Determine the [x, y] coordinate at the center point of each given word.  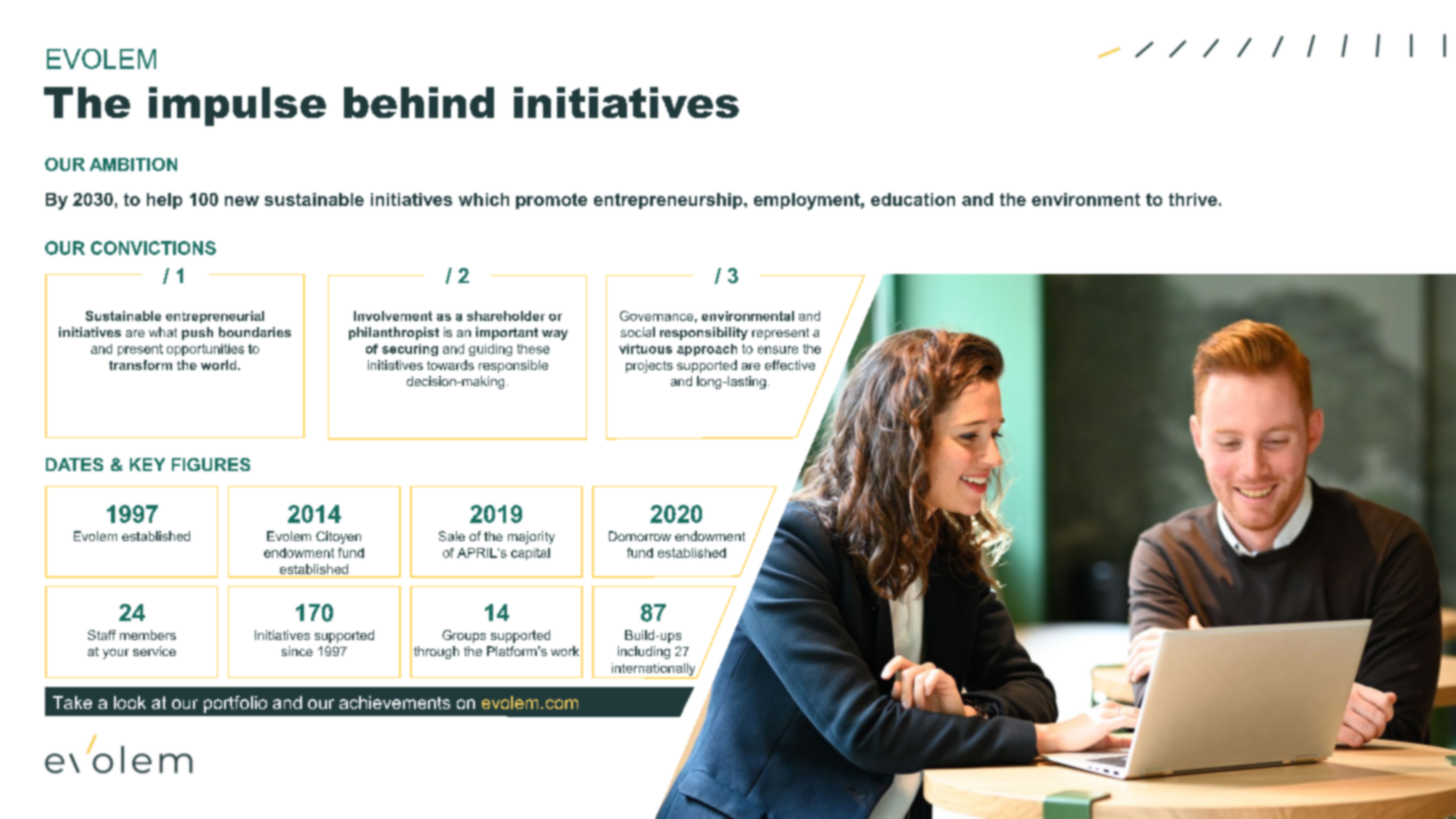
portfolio [235, 704]
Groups [464, 636]
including [644, 652]
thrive [1193, 199]
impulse [237, 106]
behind [419, 102]
